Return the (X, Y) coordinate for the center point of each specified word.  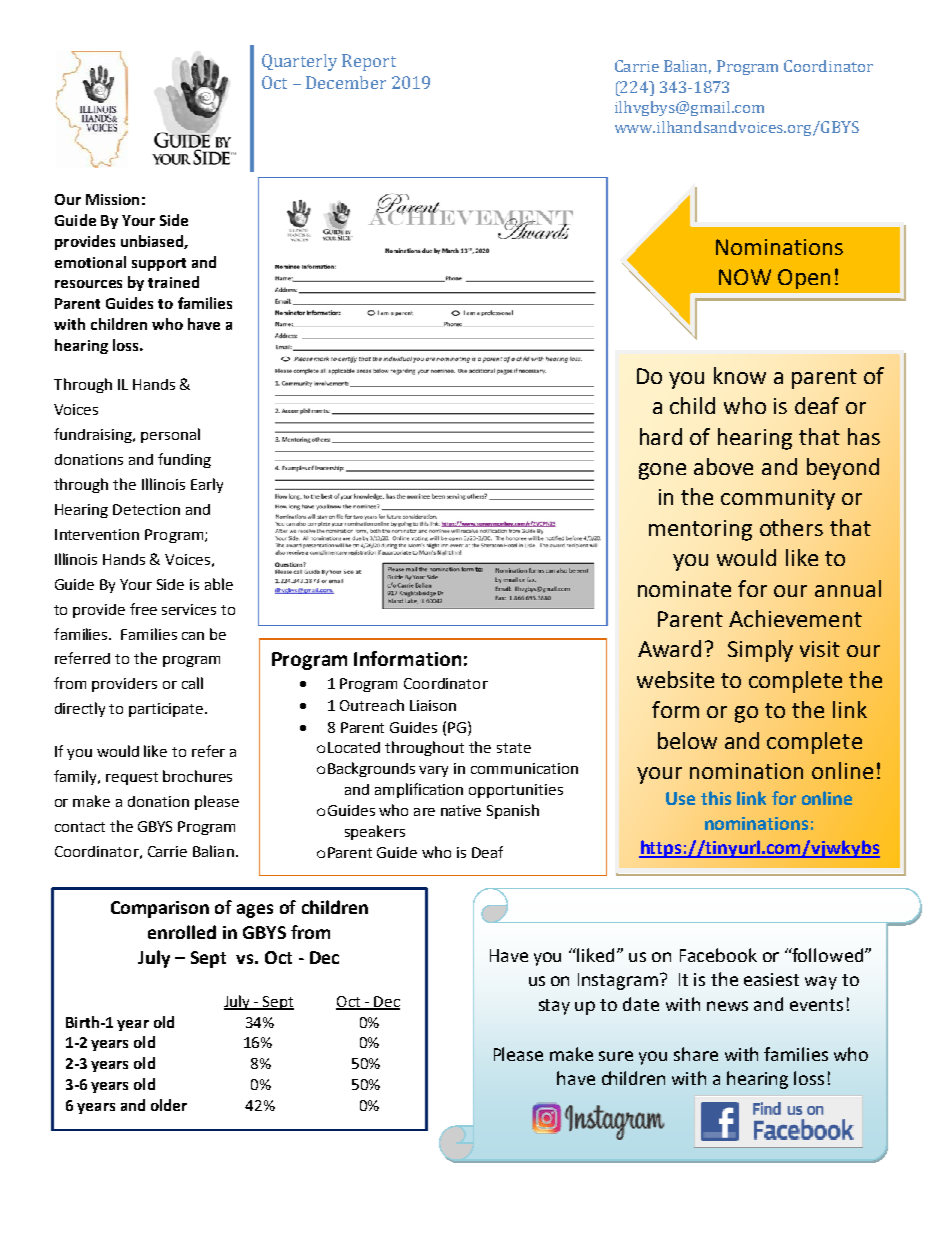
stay (554, 1007)
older (169, 1105)
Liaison (433, 705)
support (159, 264)
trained (173, 282)
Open (804, 279)
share (696, 1054)
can (193, 636)
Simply (760, 651)
